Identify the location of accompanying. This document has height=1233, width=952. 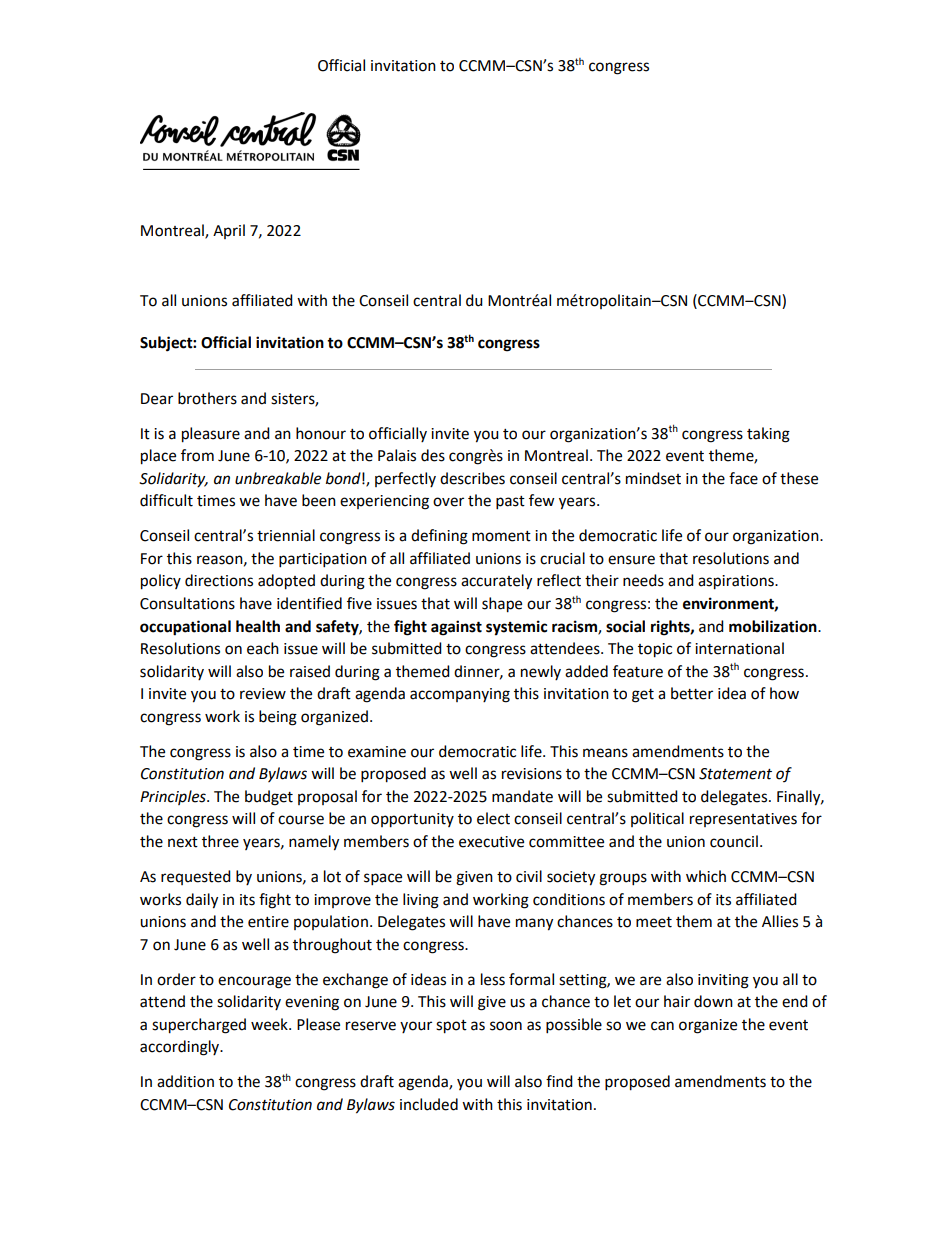
(460, 695).
